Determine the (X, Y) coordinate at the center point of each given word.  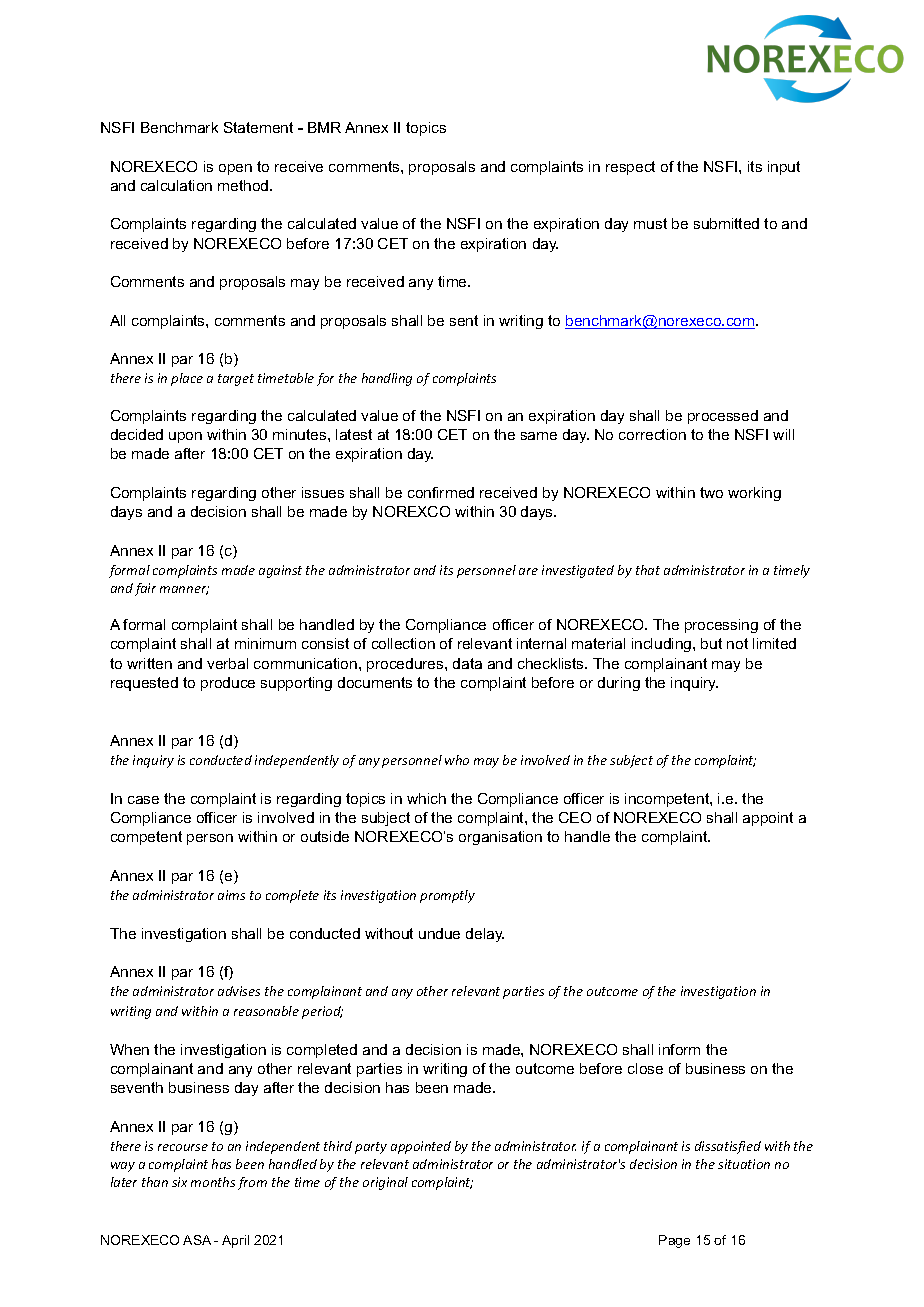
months (213, 1182)
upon (185, 437)
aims (231, 895)
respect (630, 168)
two (711, 492)
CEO (575, 817)
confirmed (441, 492)
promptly (447, 896)
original (385, 1183)
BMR (324, 127)
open (235, 169)
